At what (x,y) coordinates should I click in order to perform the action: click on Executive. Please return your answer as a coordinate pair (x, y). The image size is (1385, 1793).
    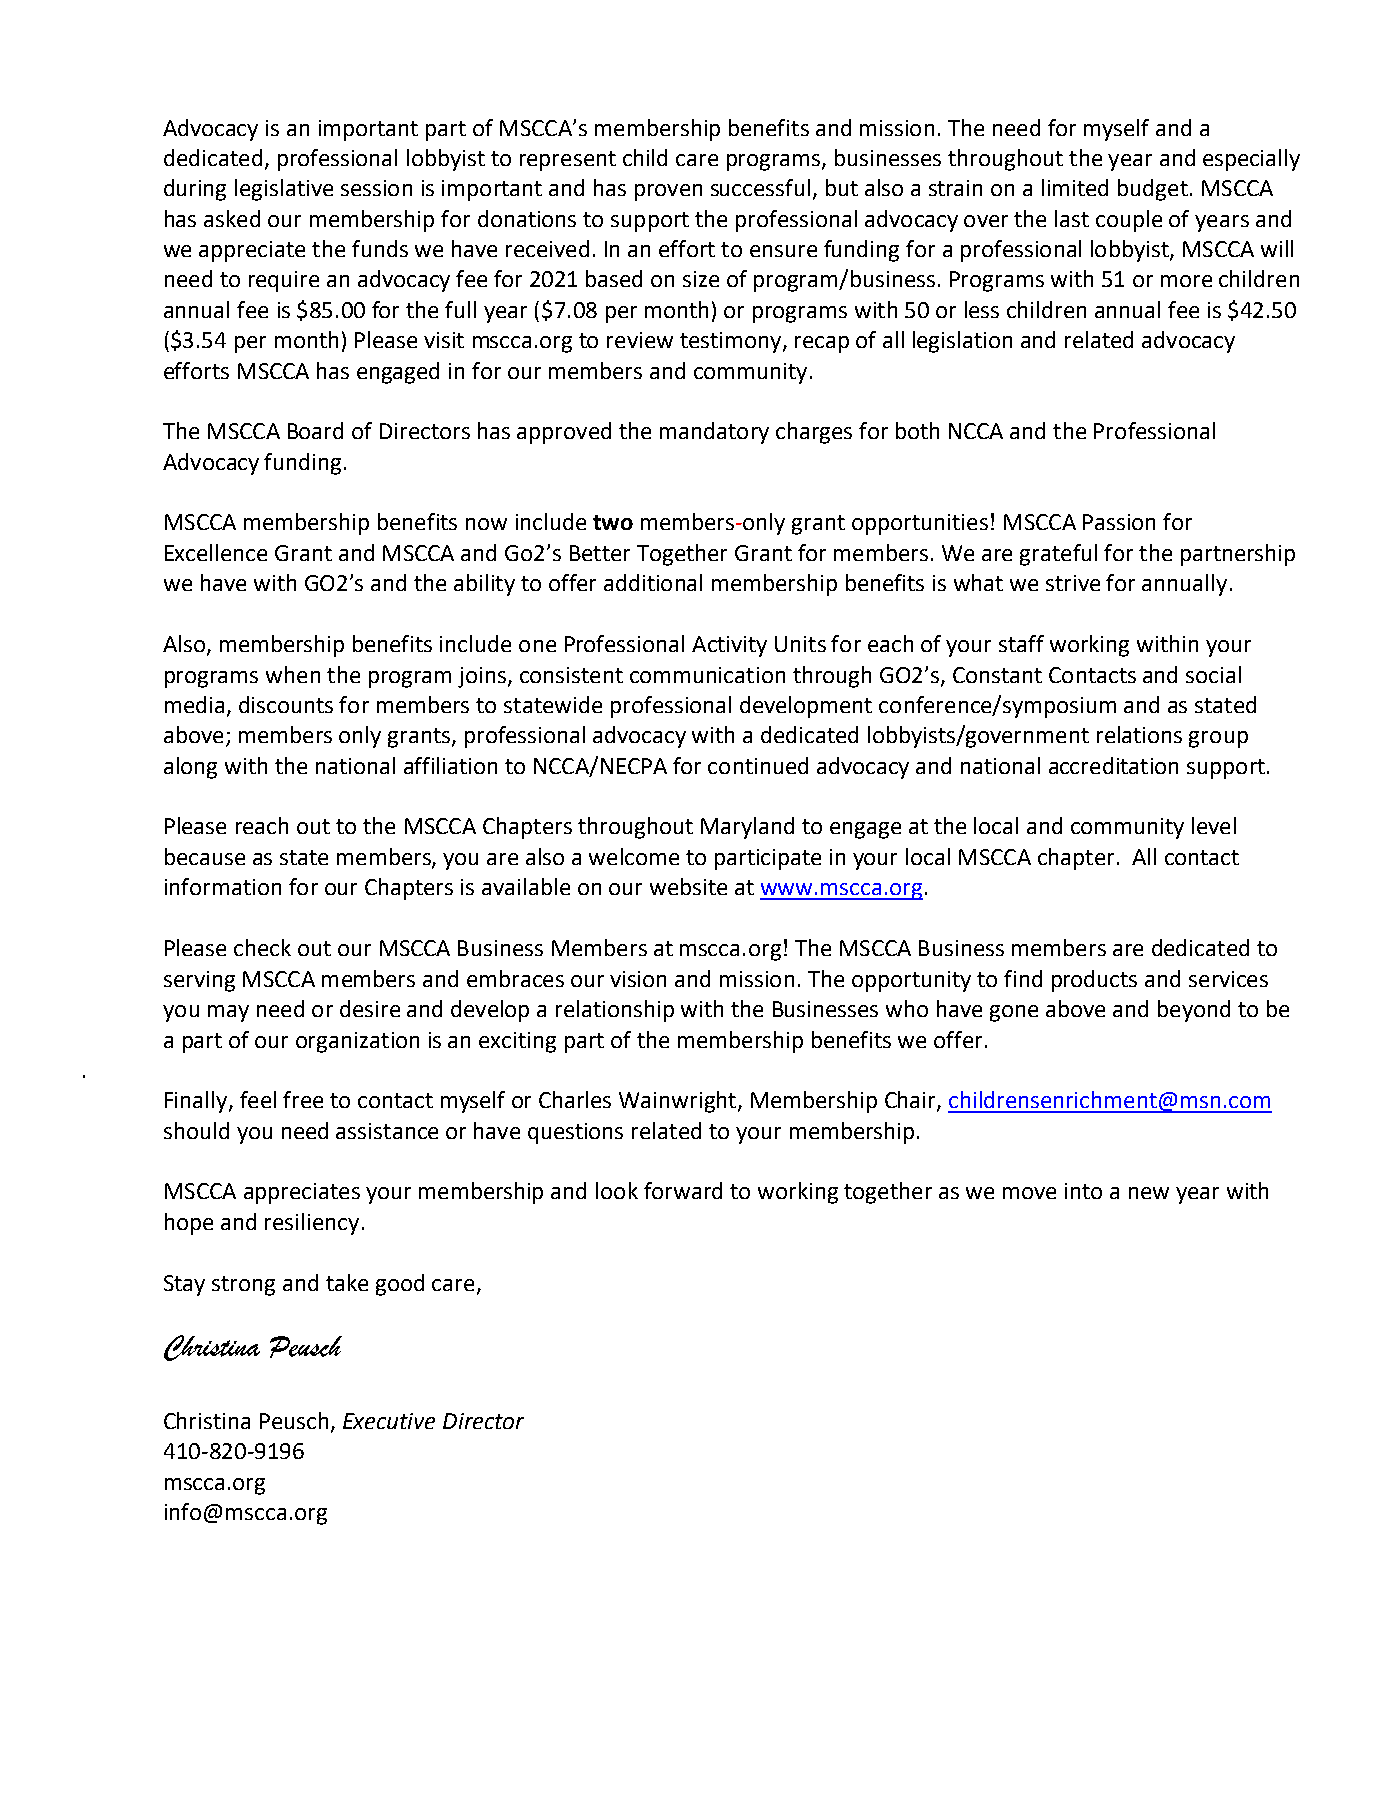
    Looking at the image, I should click on (389, 1421).
